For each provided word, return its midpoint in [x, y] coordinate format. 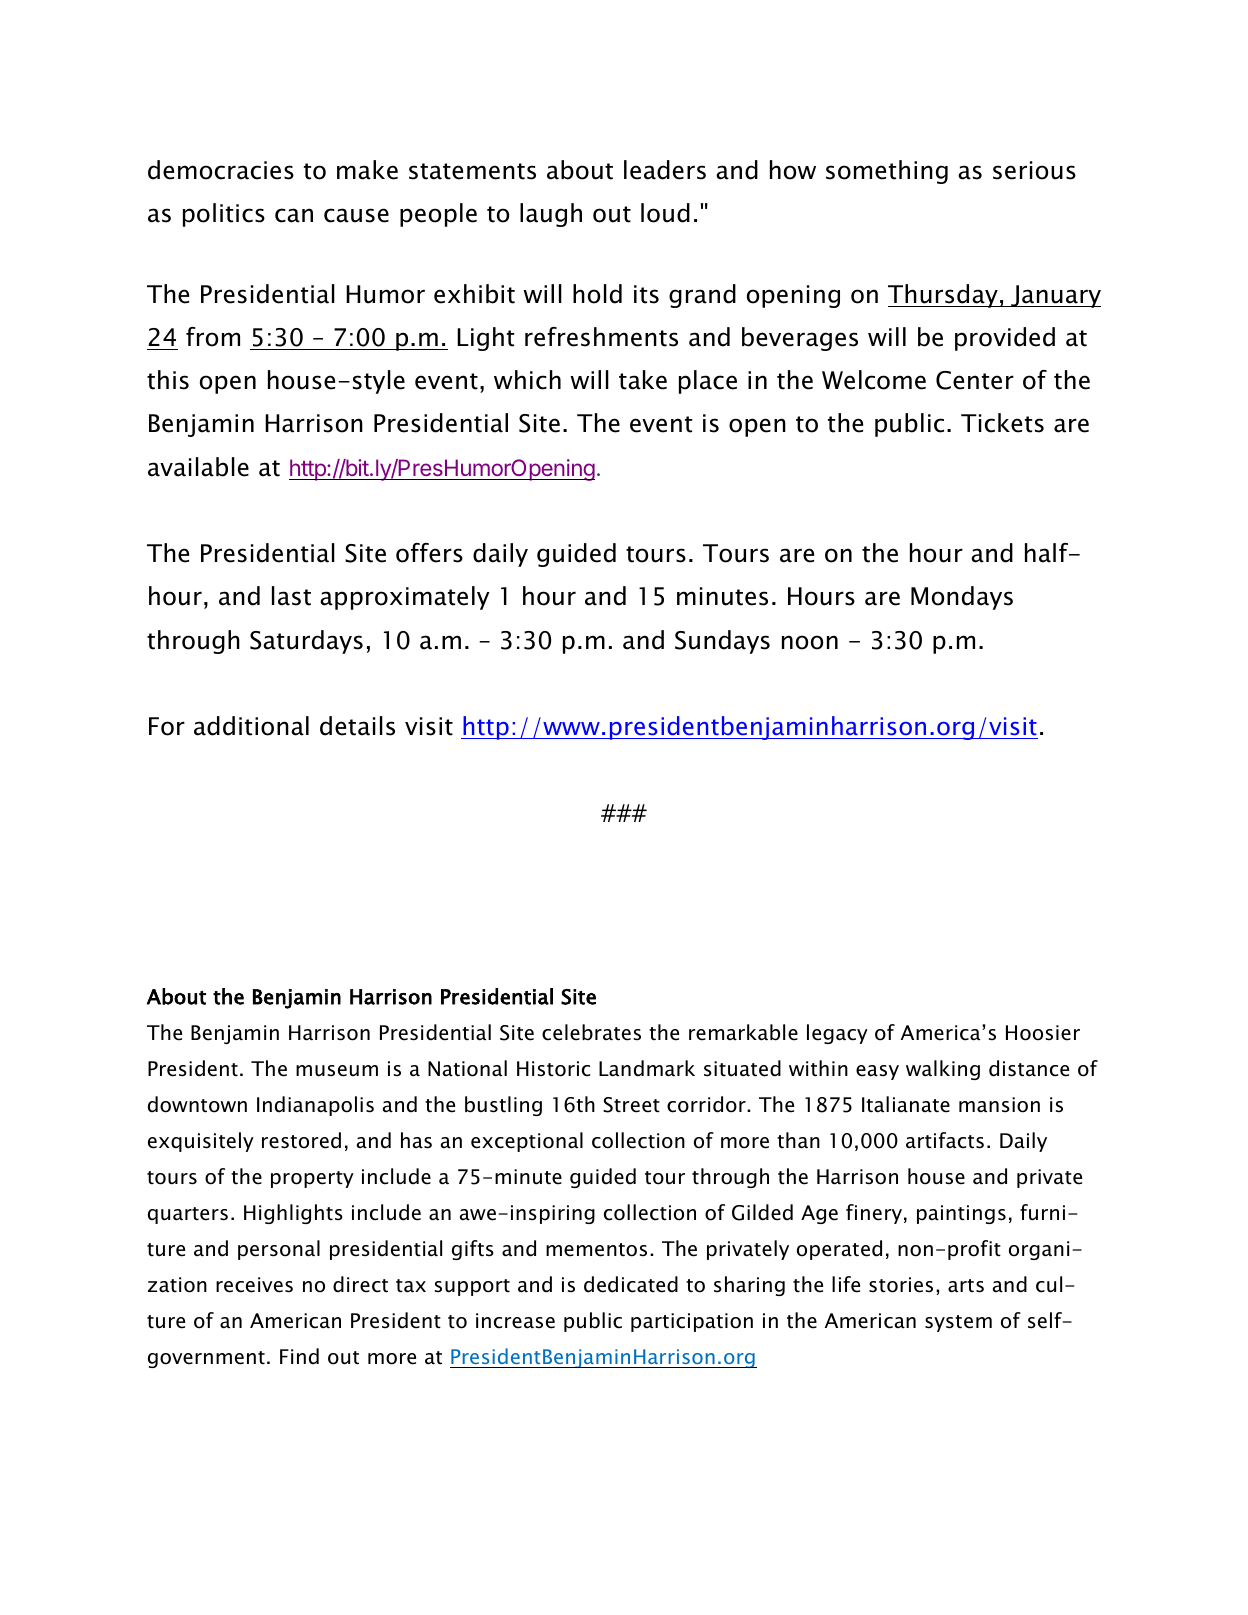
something [887, 172]
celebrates [591, 1032]
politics [224, 215]
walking [943, 1070]
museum [337, 1071]
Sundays [722, 642]
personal [279, 1250]
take [643, 380]
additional [251, 726]
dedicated [631, 1284]
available [198, 467]
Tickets [1002, 423]
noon [810, 642]
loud [665, 213]
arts [966, 1286]
